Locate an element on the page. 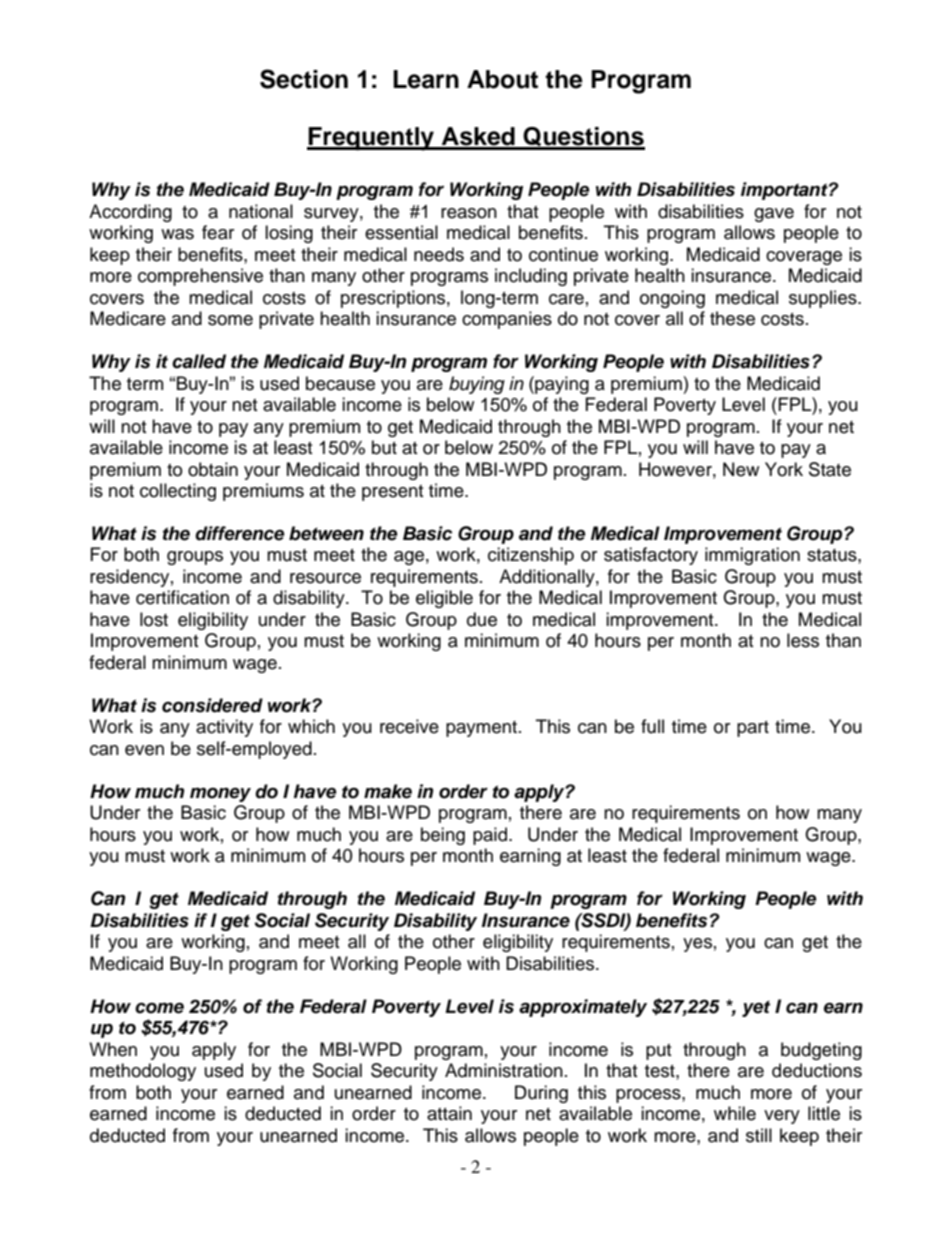  methodology is located at coordinates (143, 1072).
